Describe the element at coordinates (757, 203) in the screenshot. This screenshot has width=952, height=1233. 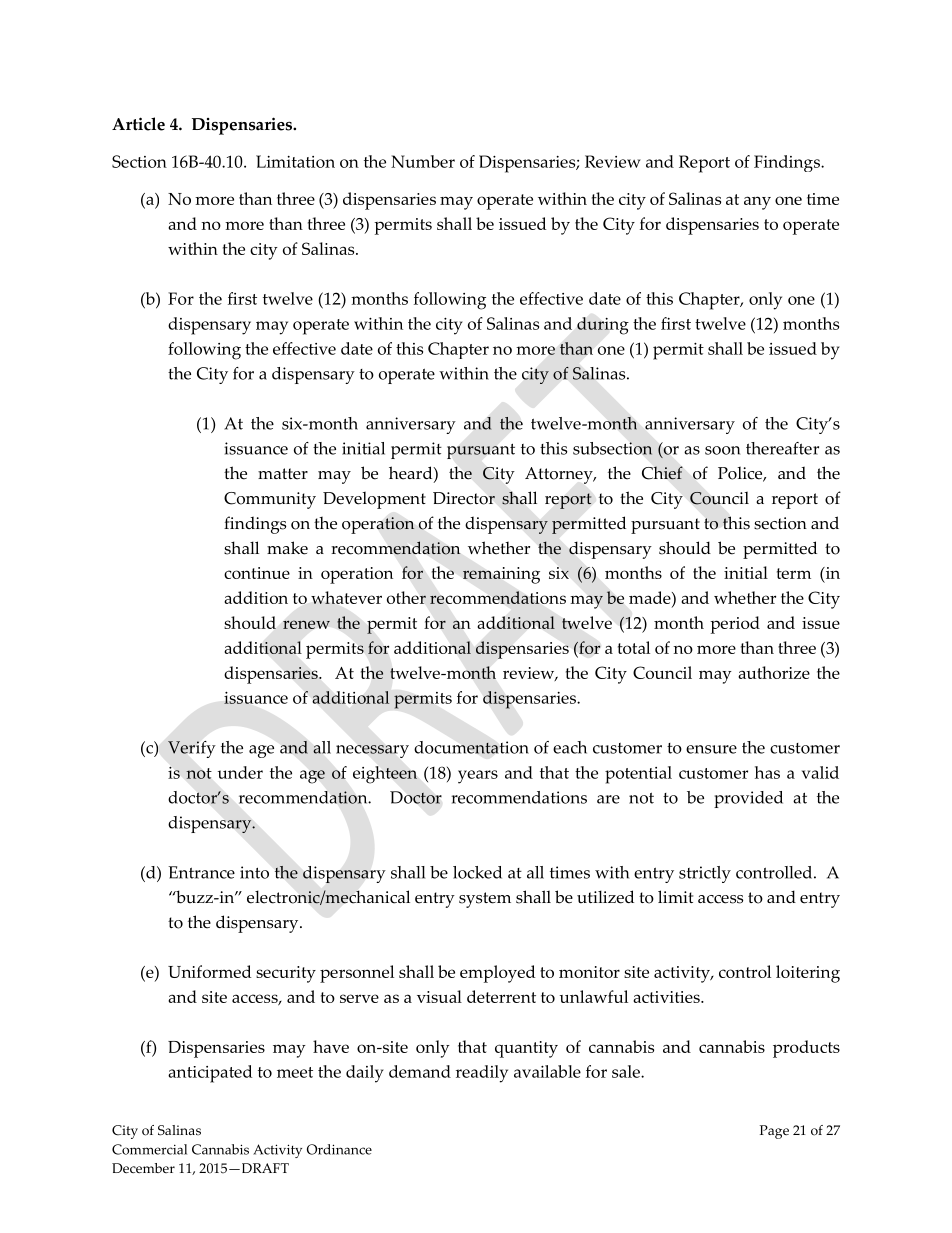
I see `any` at that location.
